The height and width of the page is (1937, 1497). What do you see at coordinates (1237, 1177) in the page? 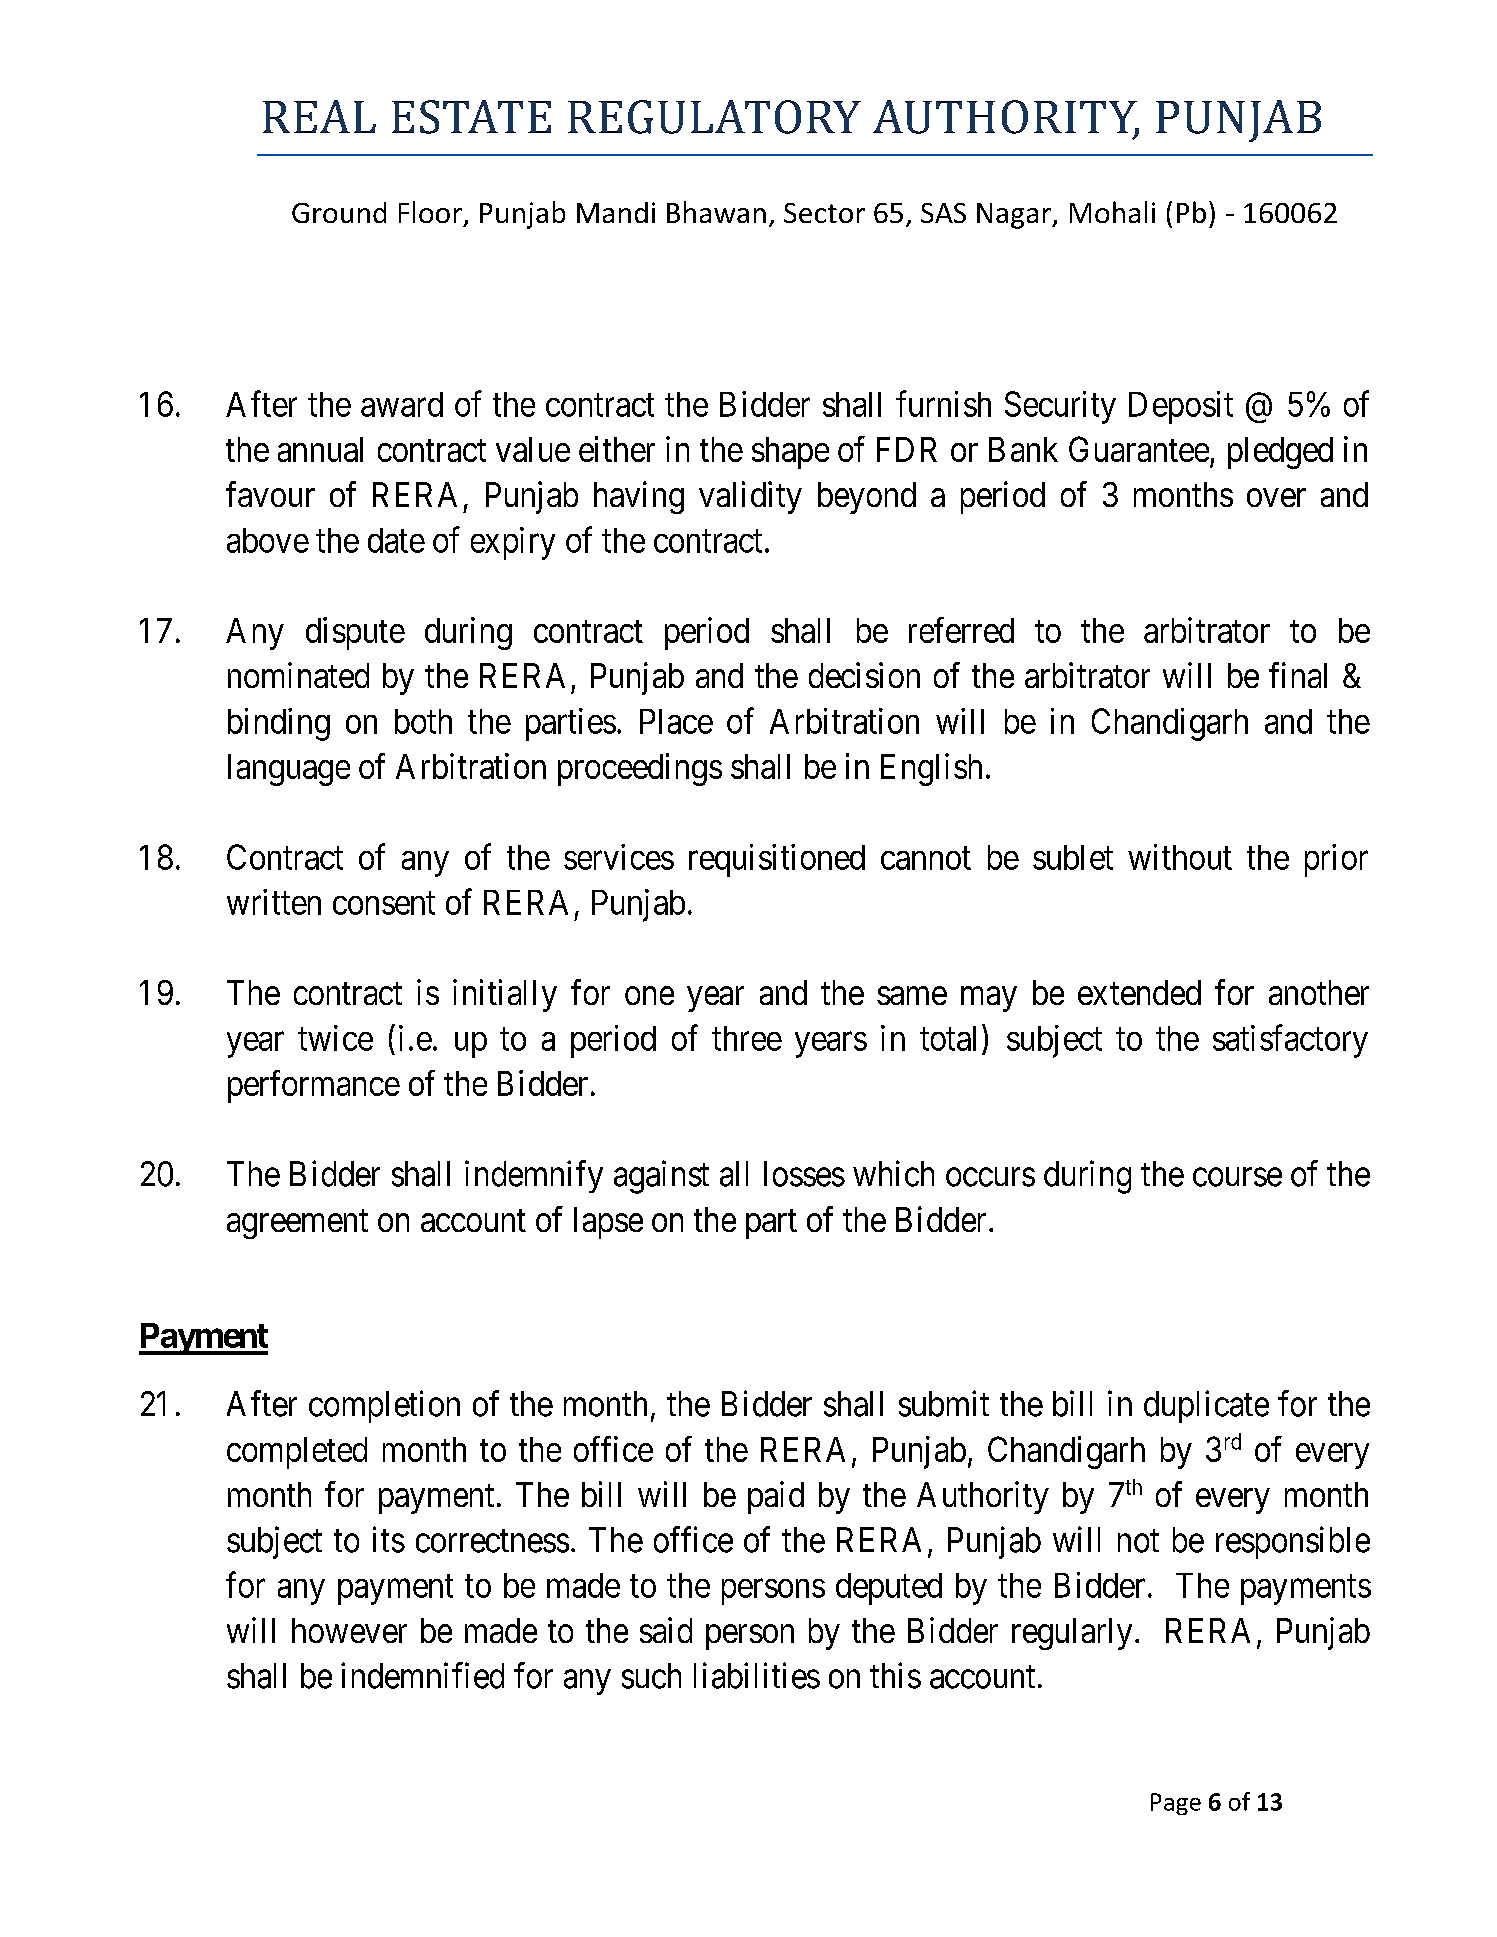
I see `course` at bounding box center [1237, 1177].
